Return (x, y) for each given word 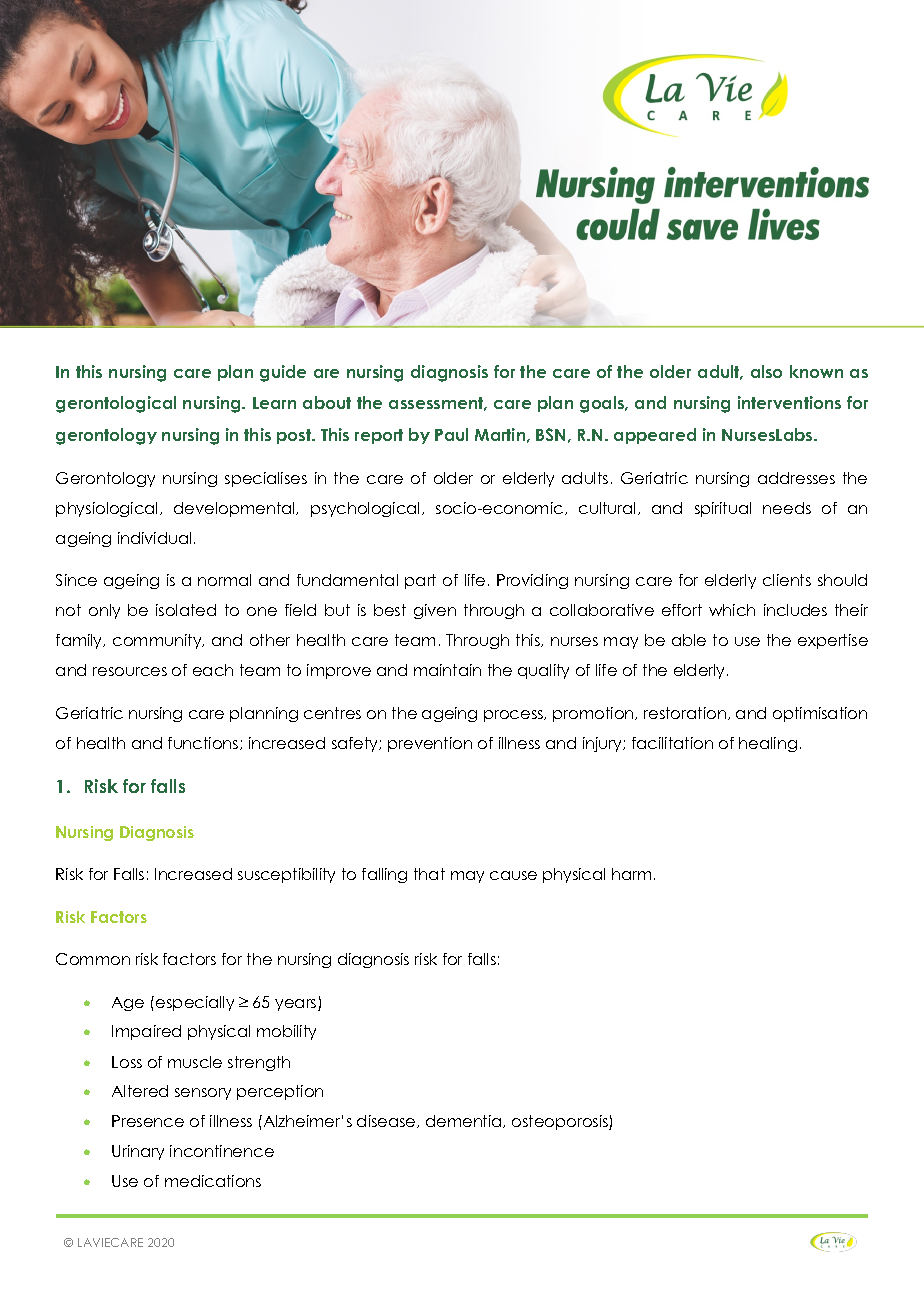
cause (513, 875)
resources (130, 671)
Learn (274, 403)
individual (154, 538)
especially (195, 1003)
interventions (789, 402)
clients (787, 580)
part (420, 581)
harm (631, 874)
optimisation (820, 714)
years (297, 1005)
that (429, 874)
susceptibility (286, 875)
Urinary (138, 1152)
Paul (451, 434)
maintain (447, 670)
